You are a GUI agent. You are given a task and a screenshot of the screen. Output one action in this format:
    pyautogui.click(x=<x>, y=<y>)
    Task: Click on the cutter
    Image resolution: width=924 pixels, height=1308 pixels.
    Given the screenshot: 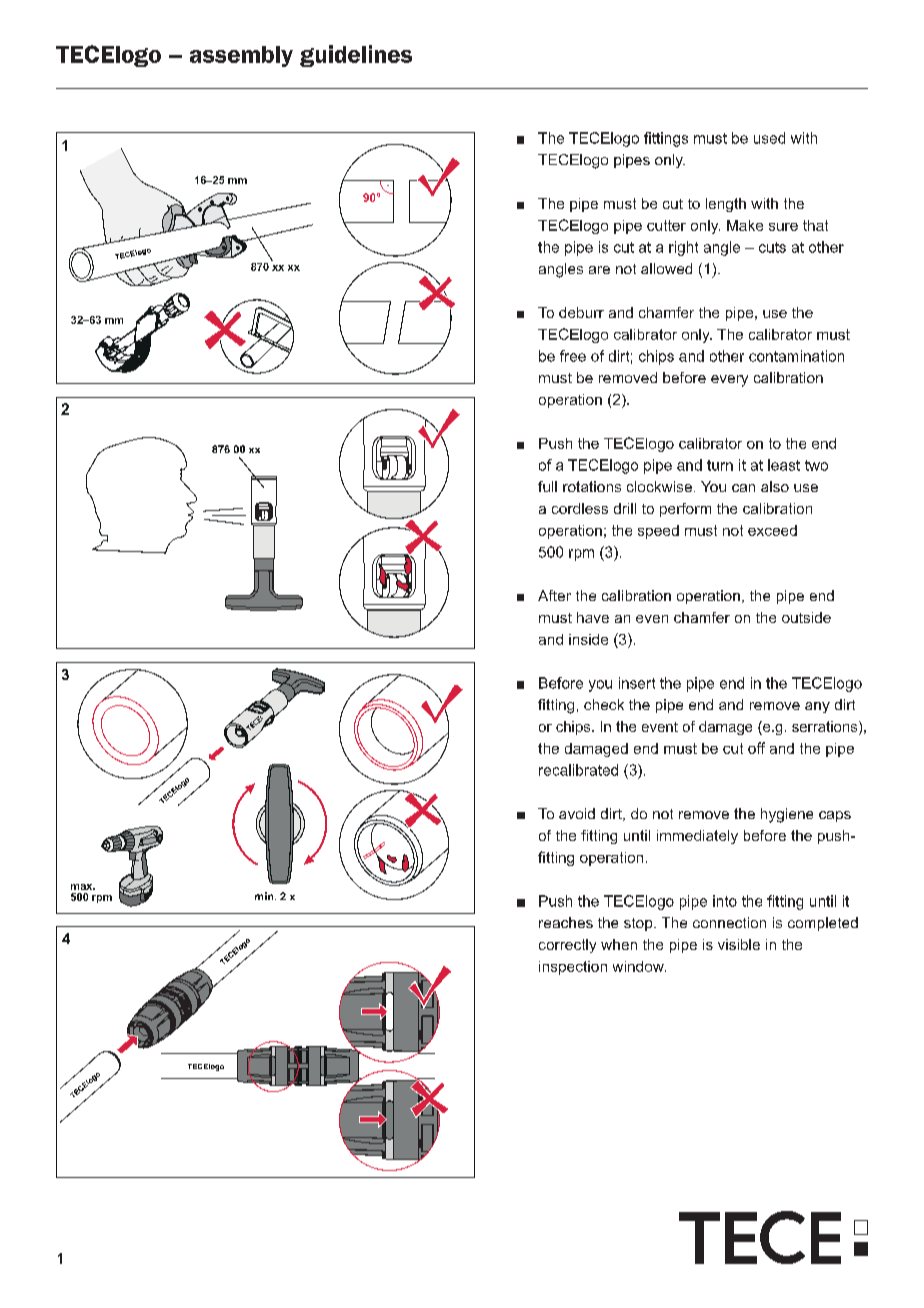 What is the action you would take?
    pyautogui.click(x=666, y=225)
